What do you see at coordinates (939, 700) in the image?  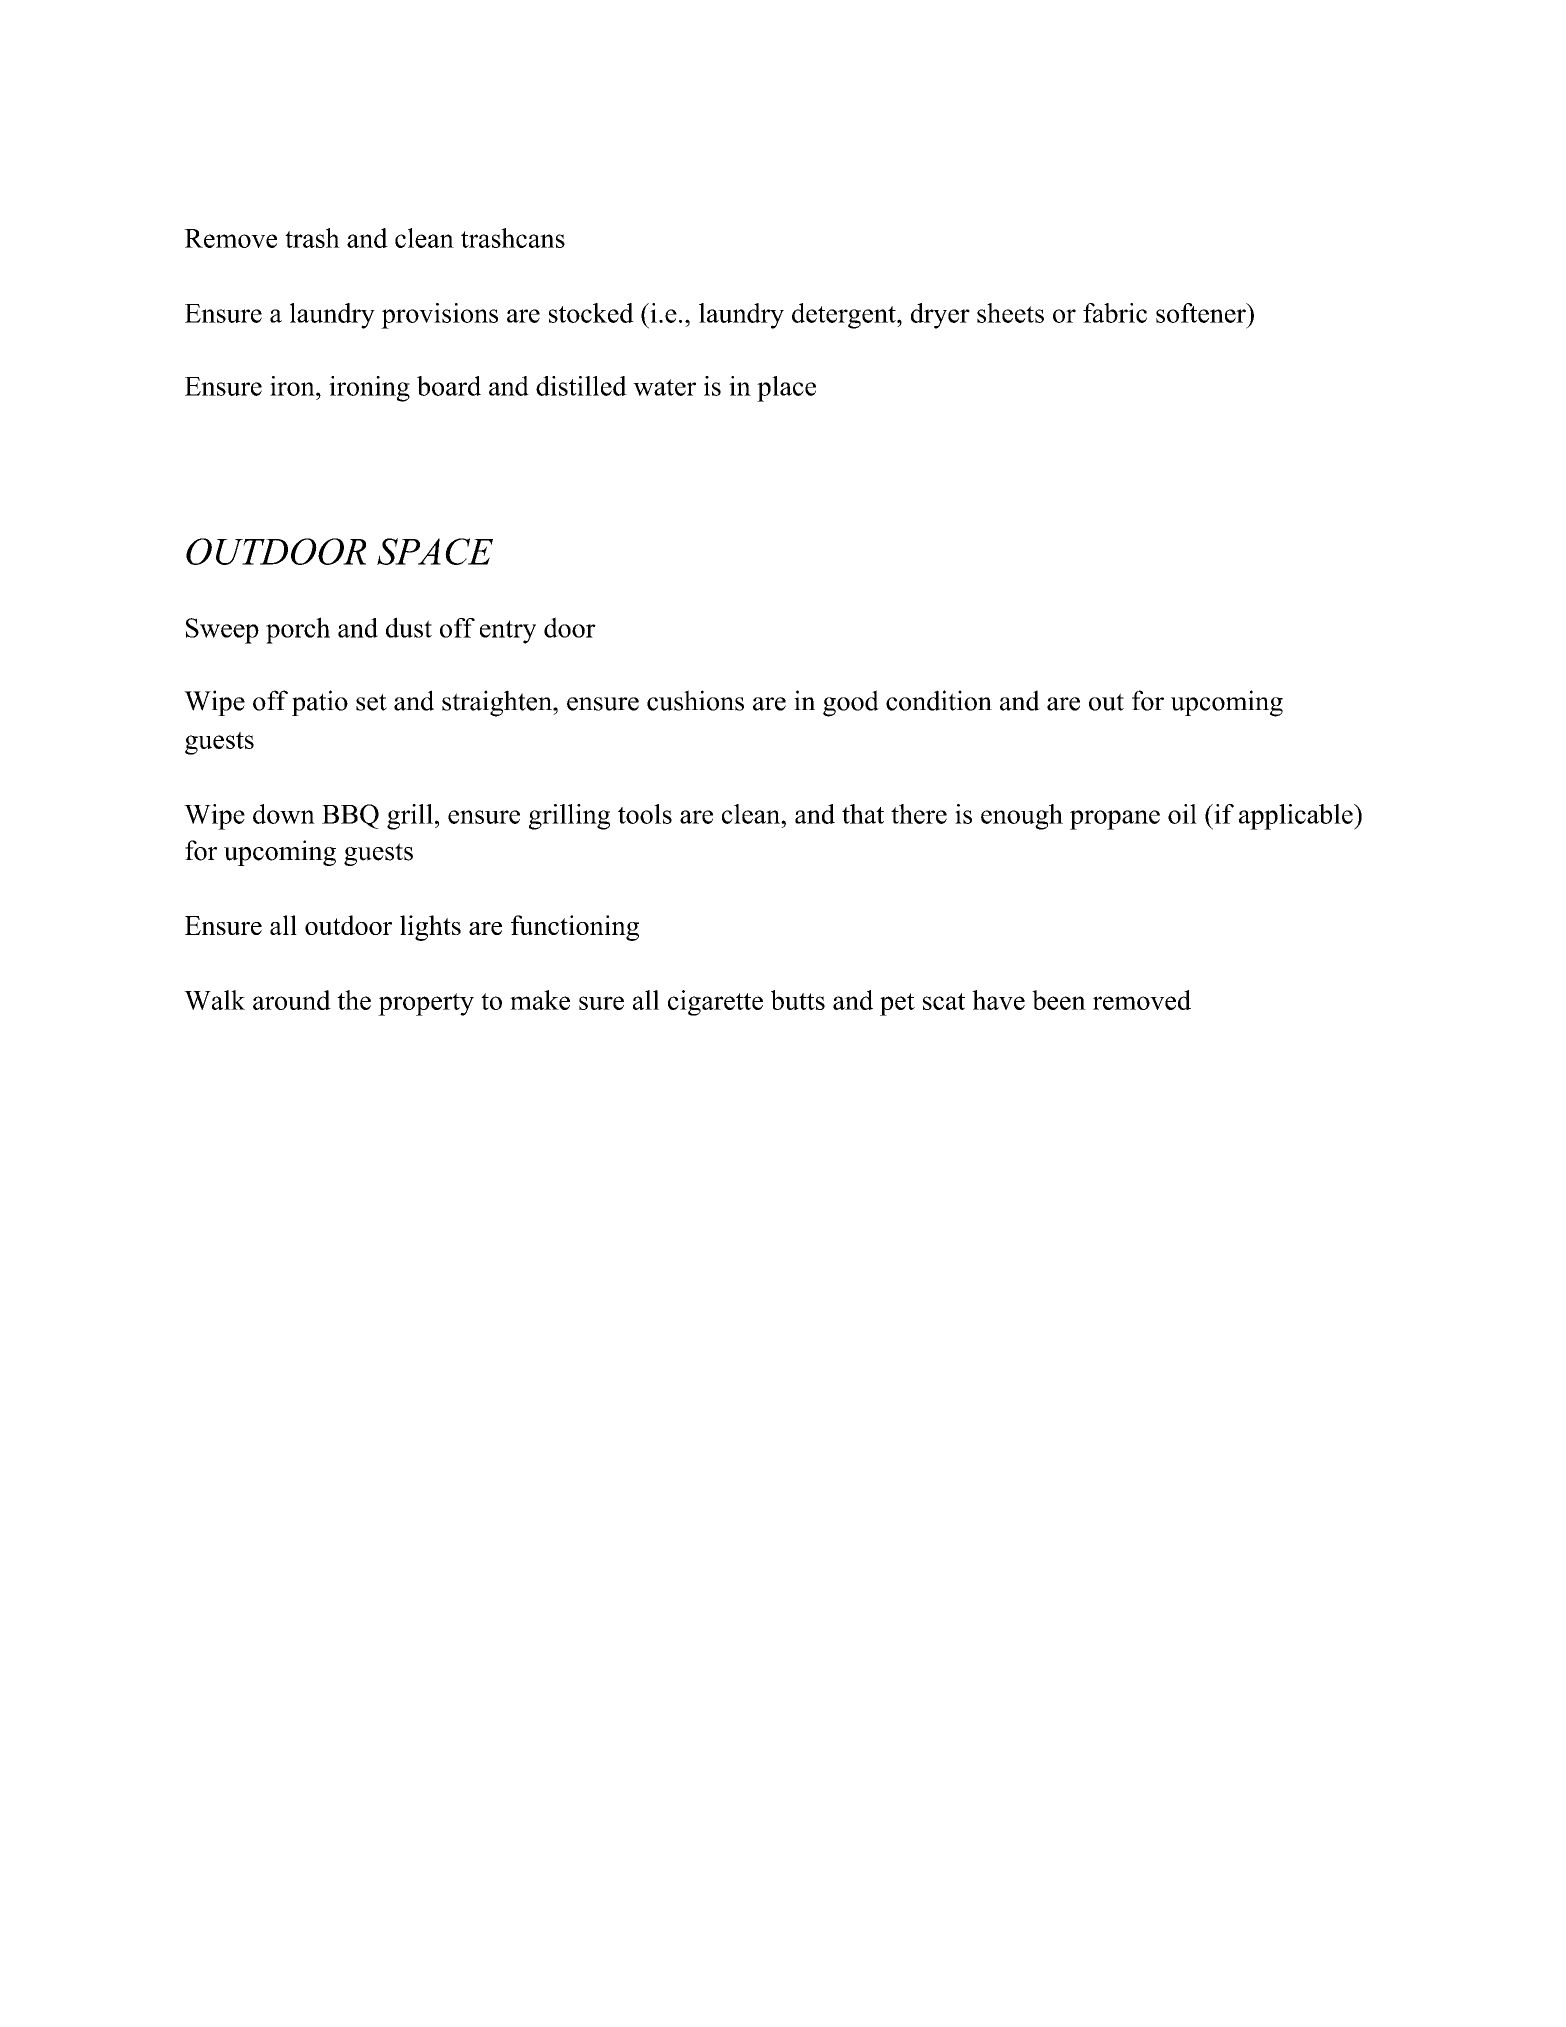 I see `condition` at bounding box center [939, 700].
